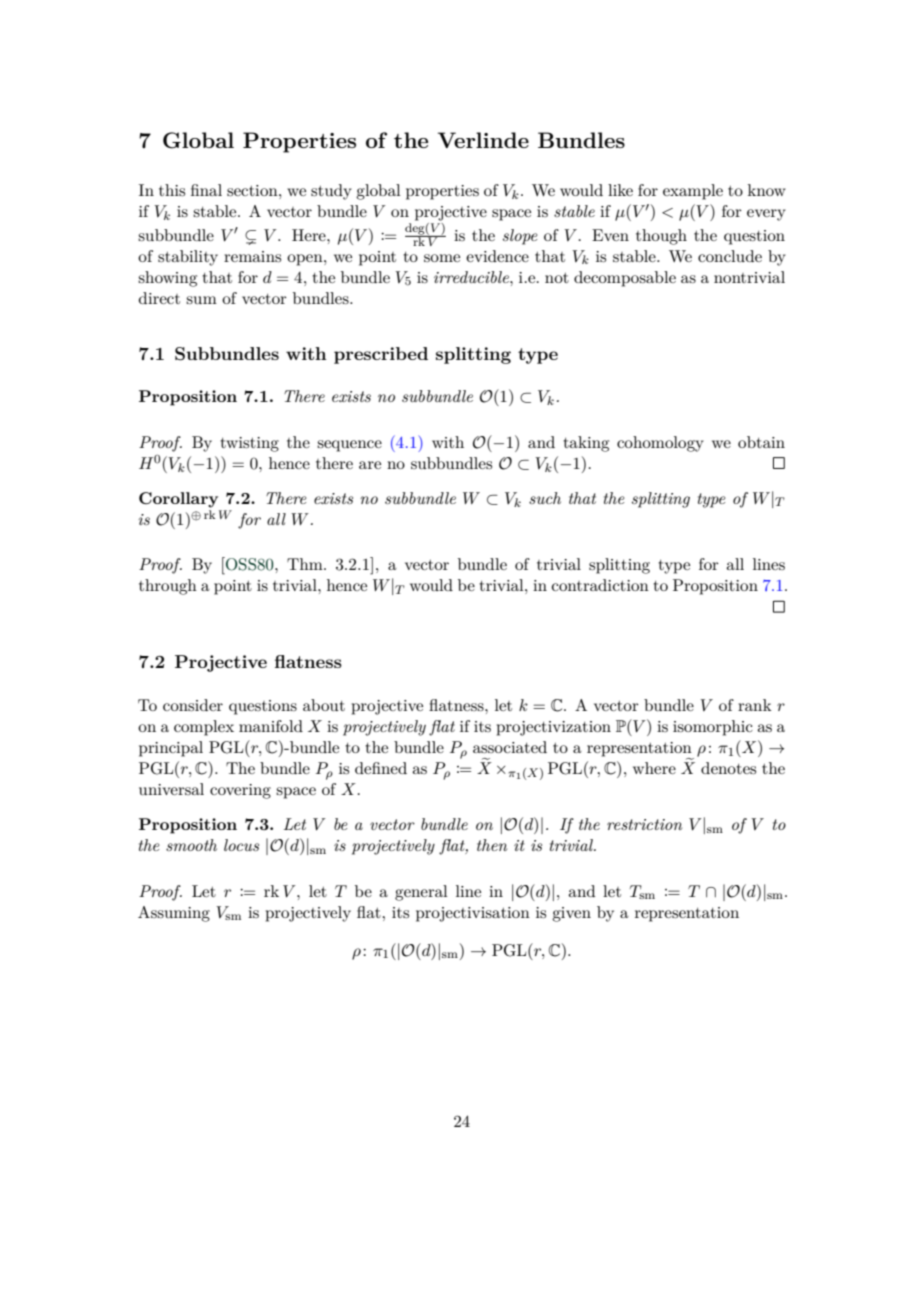  I want to click on slope, so click(520, 237).
